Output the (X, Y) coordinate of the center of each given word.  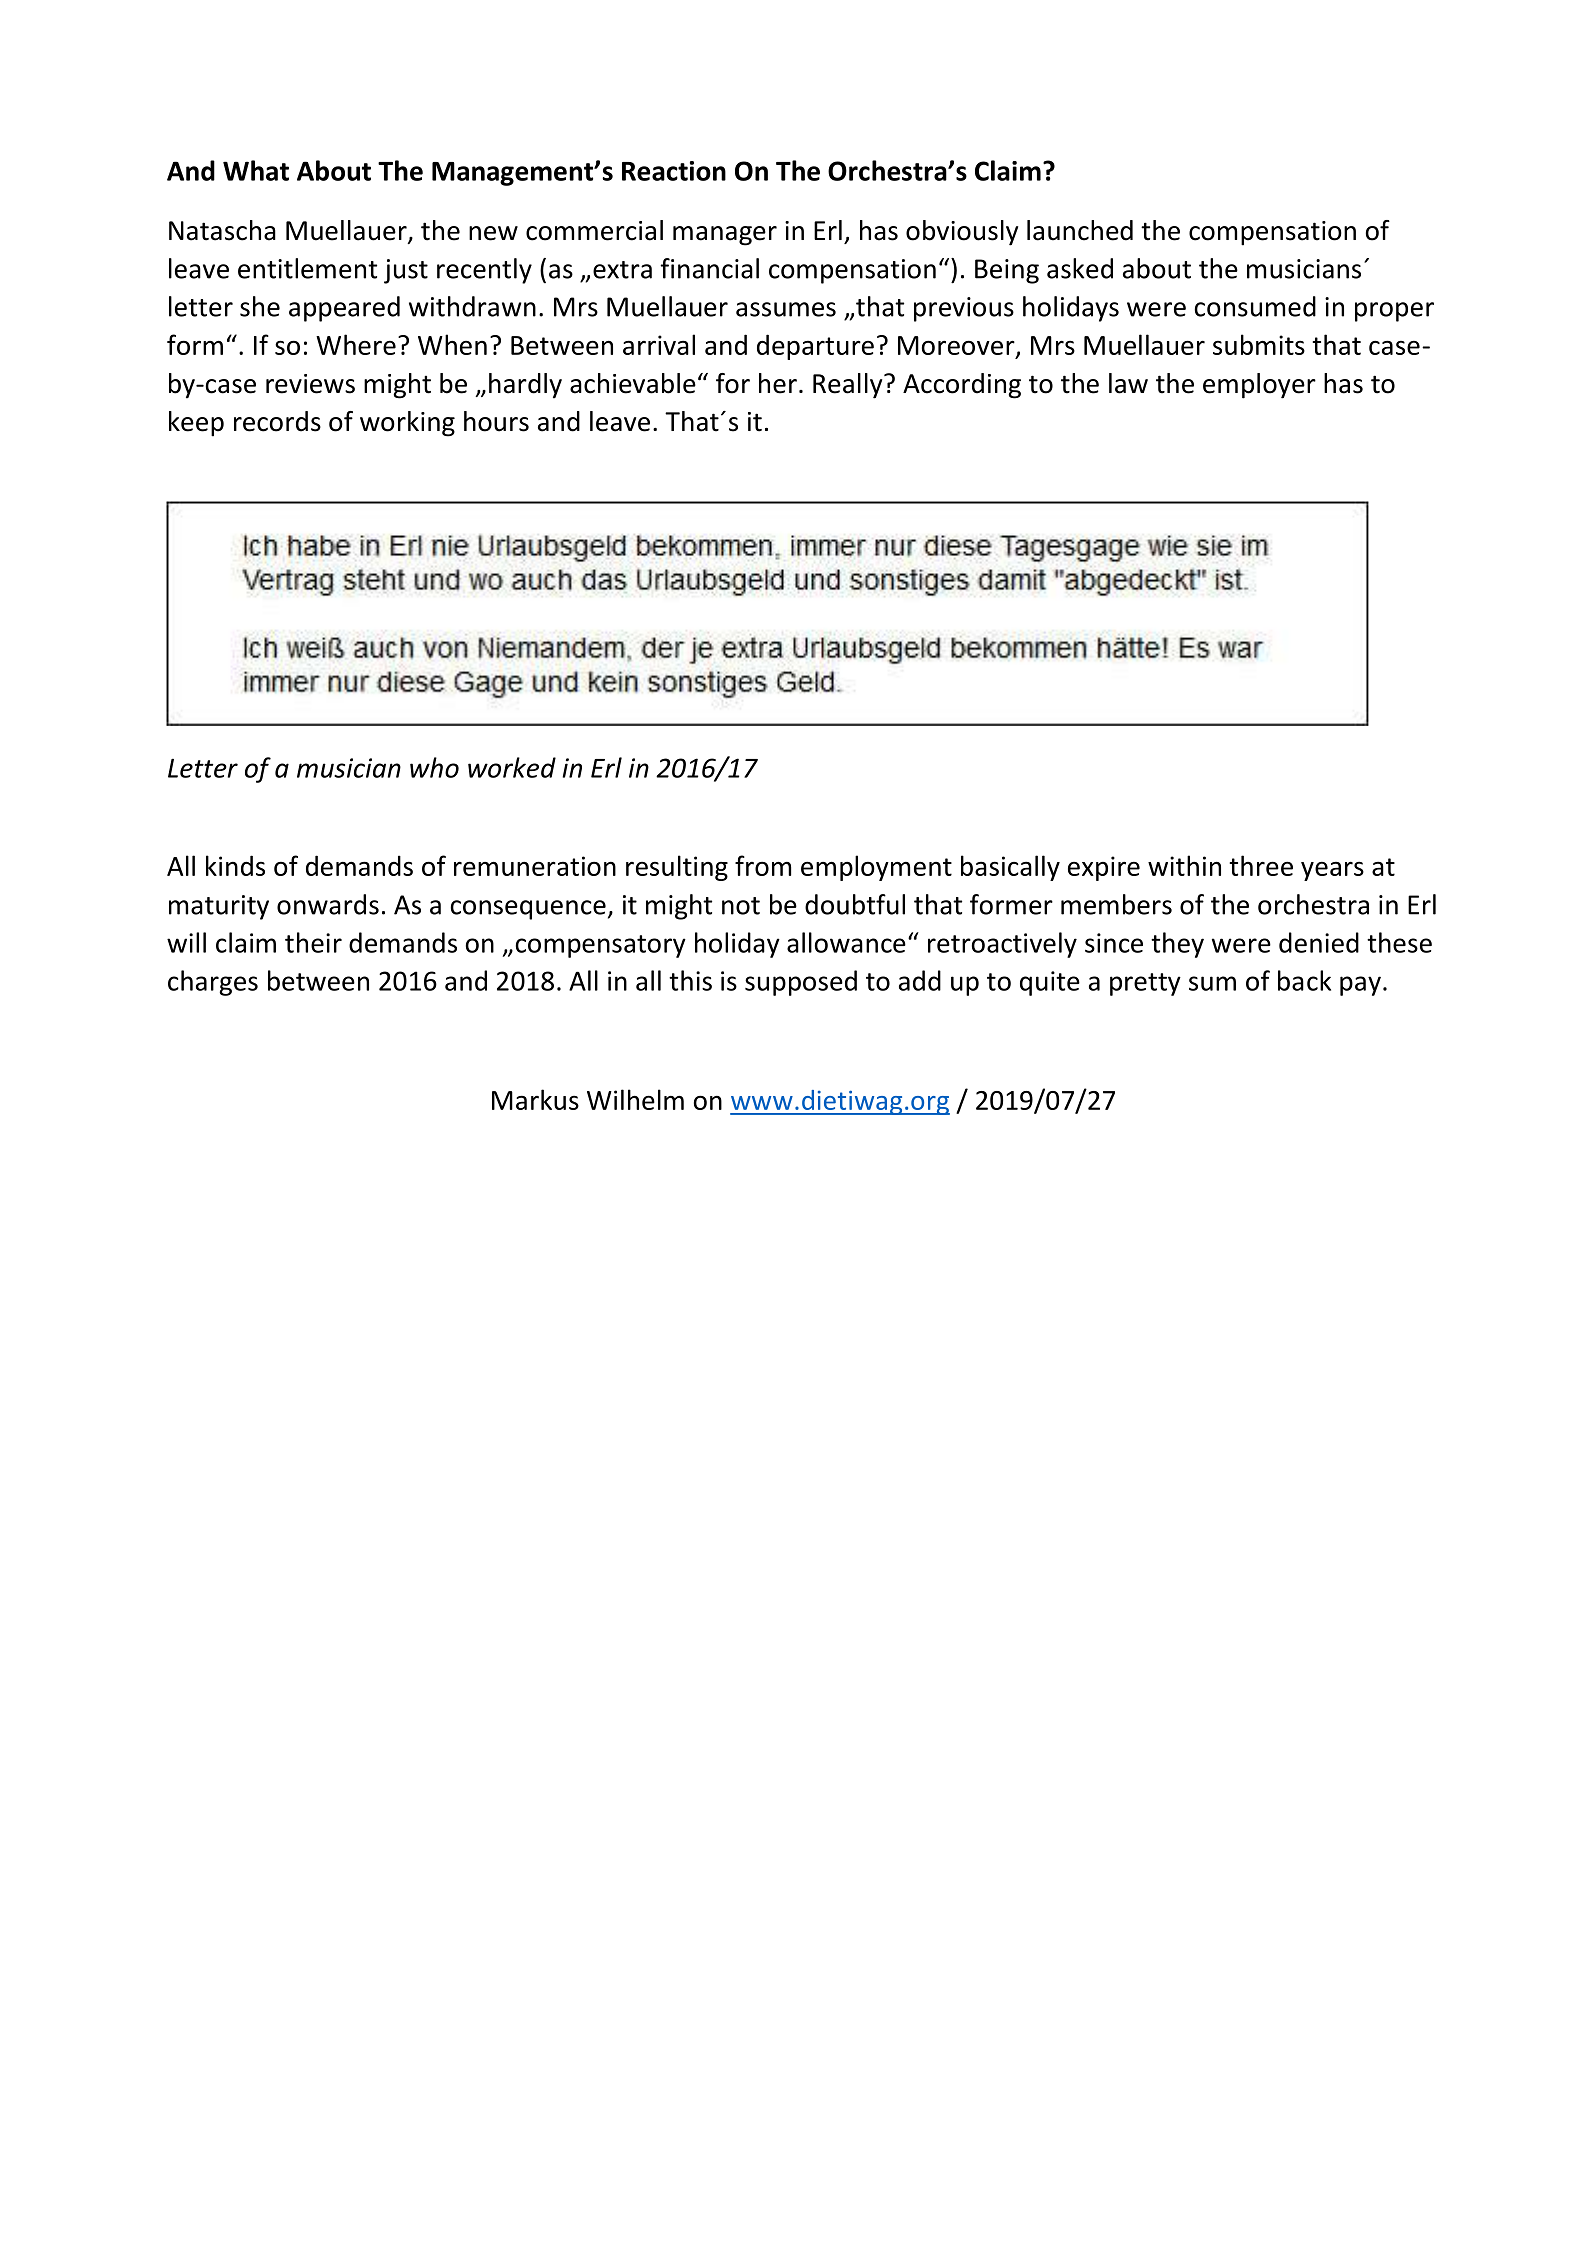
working (407, 424)
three (1261, 865)
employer (1259, 386)
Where (356, 344)
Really (849, 386)
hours (496, 421)
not (741, 906)
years (1332, 871)
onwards (328, 904)
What (256, 170)
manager (725, 236)
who (434, 767)
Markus (535, 1099)
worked (512, 767)
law (1128, 383)
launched (1080, 230)
